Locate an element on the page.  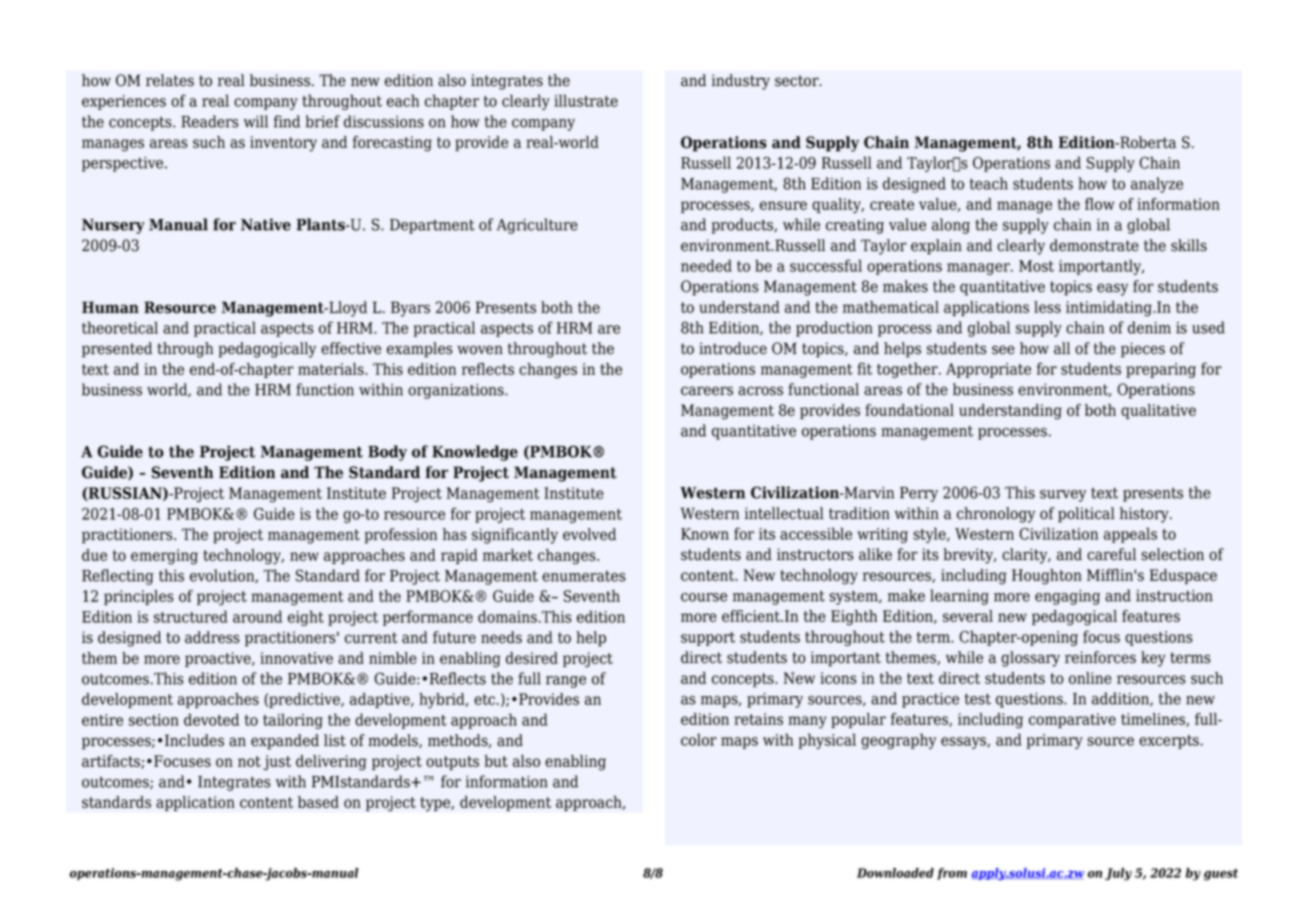
July is located at coordinates (1118, 874).
